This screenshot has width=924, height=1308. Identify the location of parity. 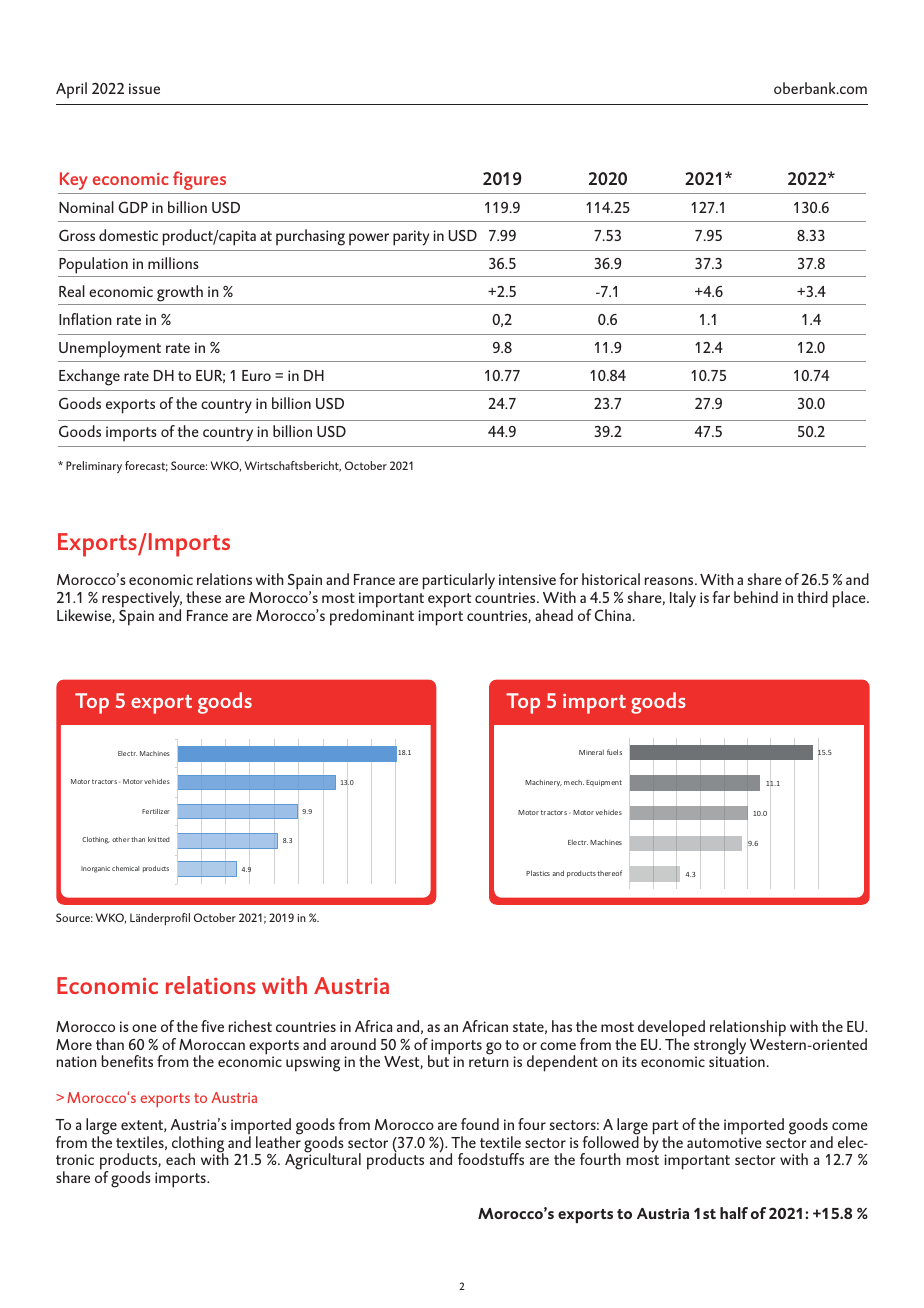
(411, 238).
